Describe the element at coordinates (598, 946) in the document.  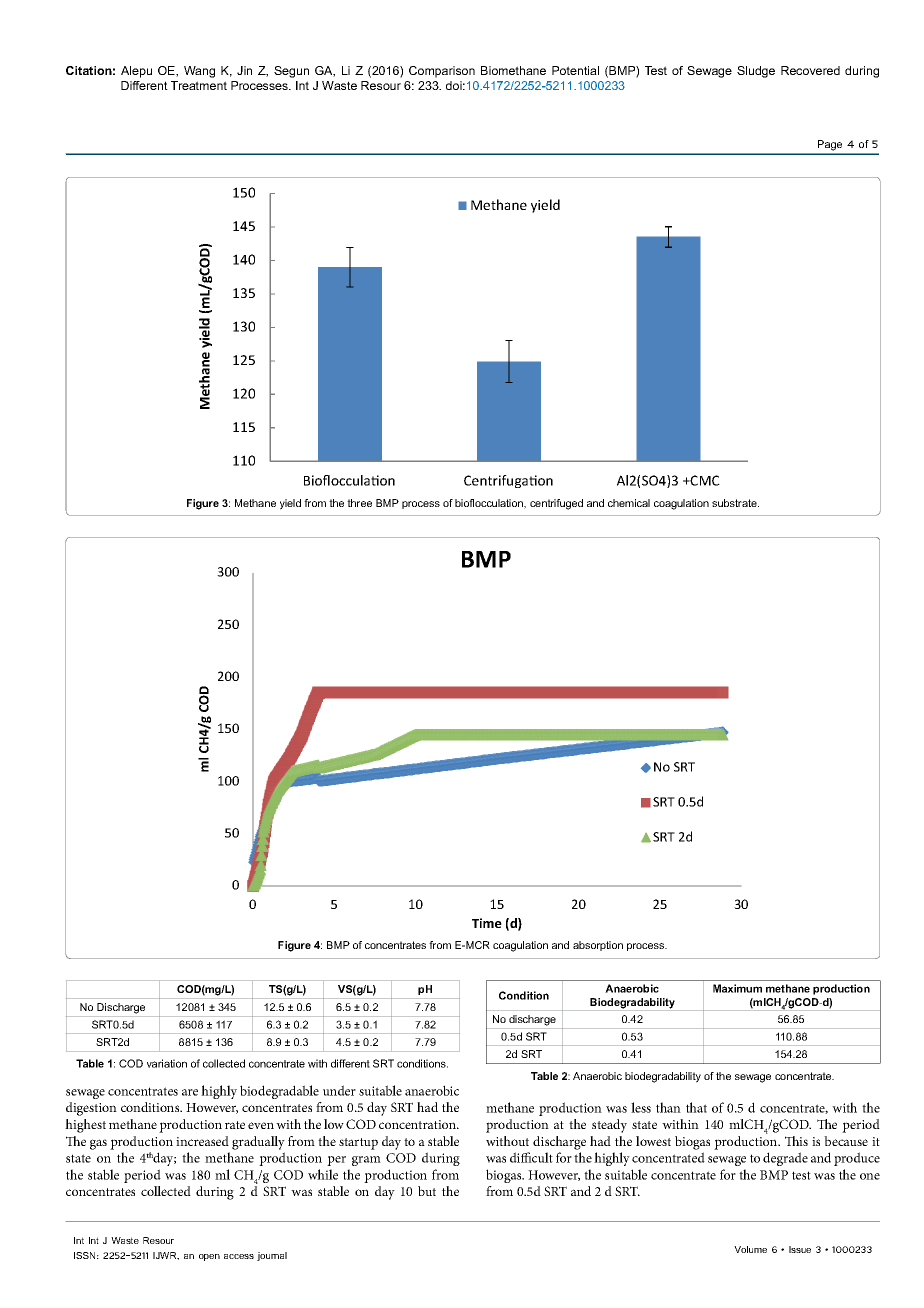
I see `absorption` at that location.
